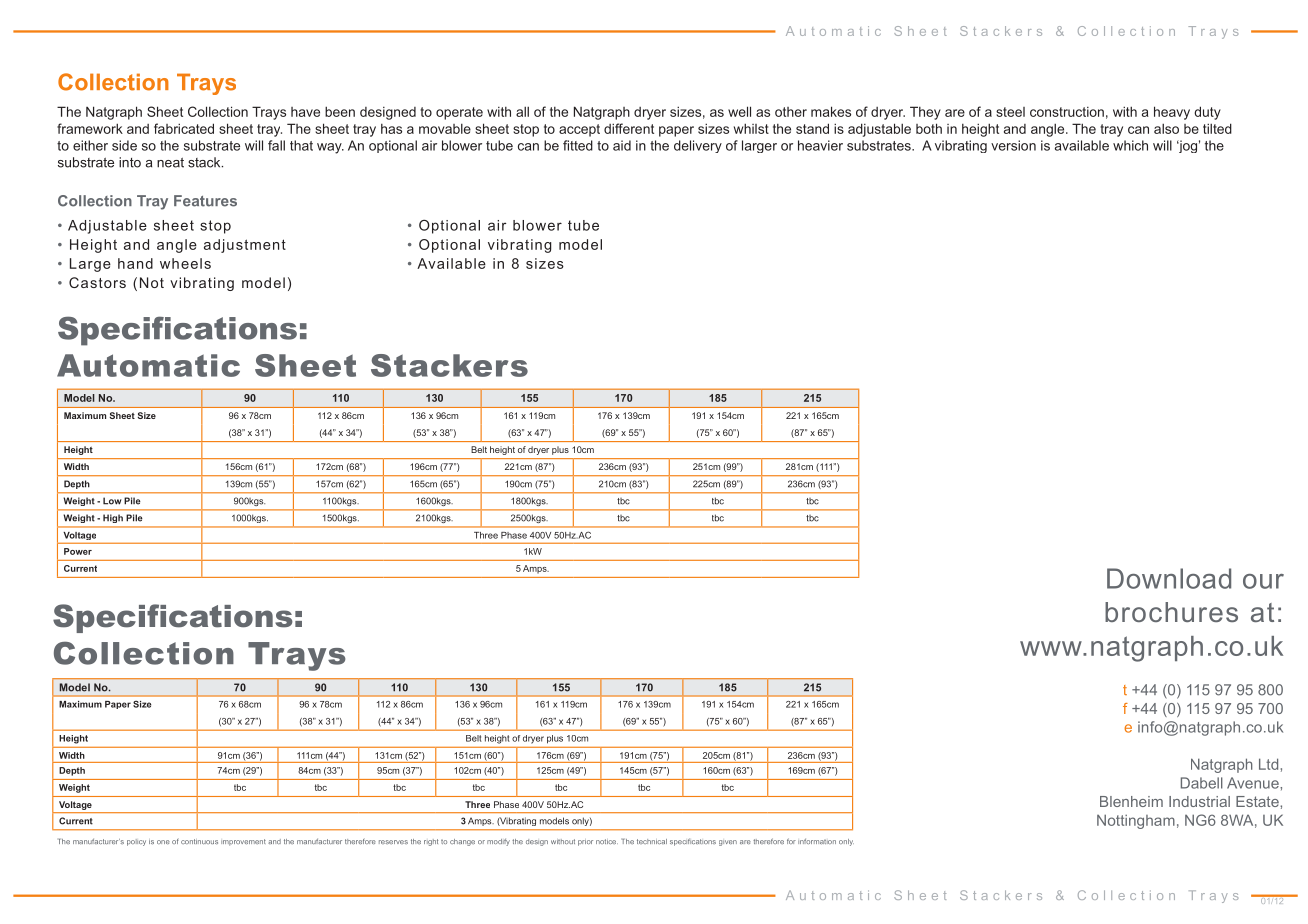  I want to click on Power, so click(78, 551).
